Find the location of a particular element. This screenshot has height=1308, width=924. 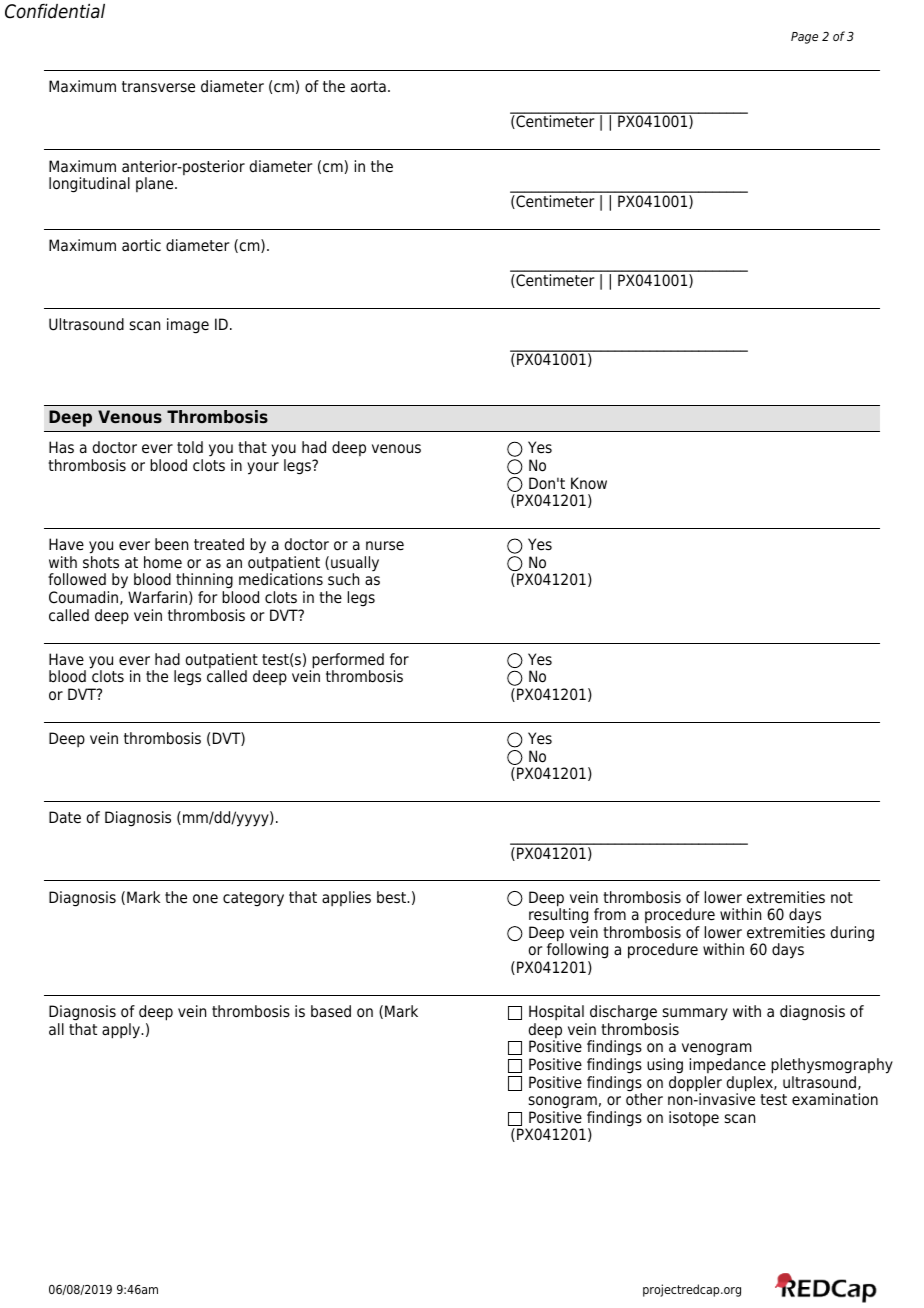

transverse is located at coordinates (158, 87).
